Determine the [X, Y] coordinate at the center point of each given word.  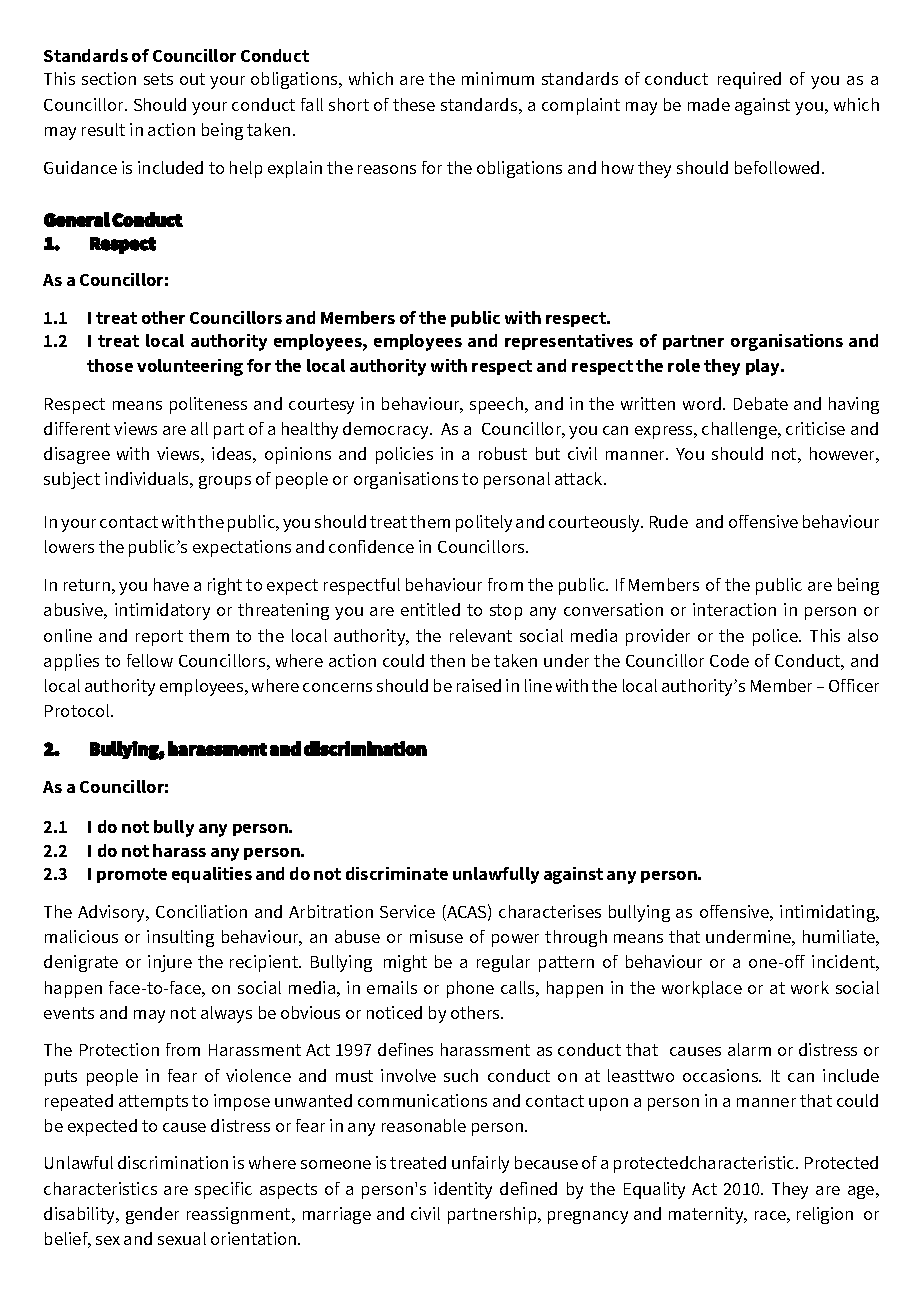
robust [503, 453]
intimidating [829, 913]
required [749, 80]
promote [132, 875]
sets [158, 79]
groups [225, 482]
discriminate [397, 873]
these [414, 104]
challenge [740, 430]
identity [463, 1190]
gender [152, 1215]
